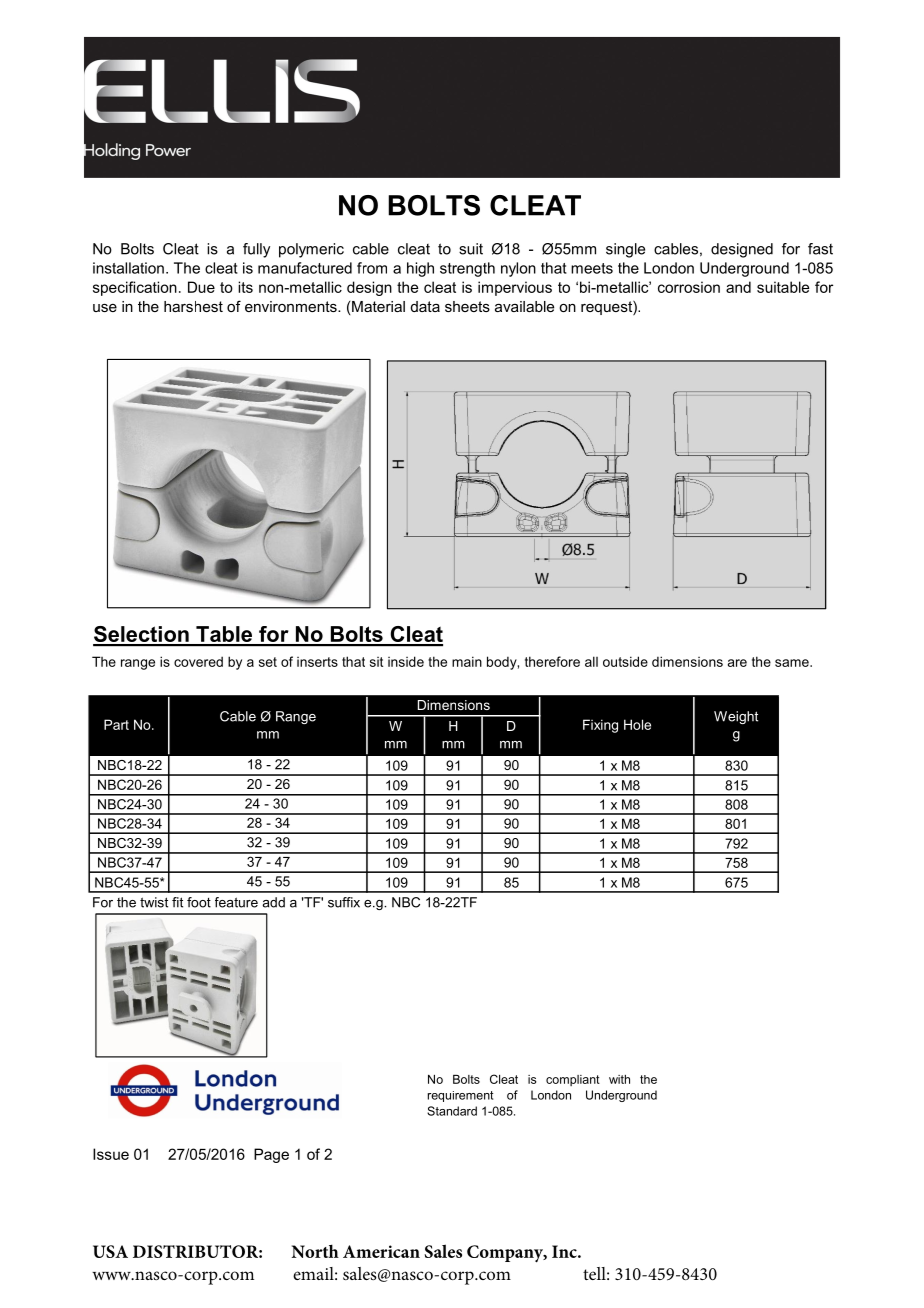  I want to click on Weight, so click(736, 717).
